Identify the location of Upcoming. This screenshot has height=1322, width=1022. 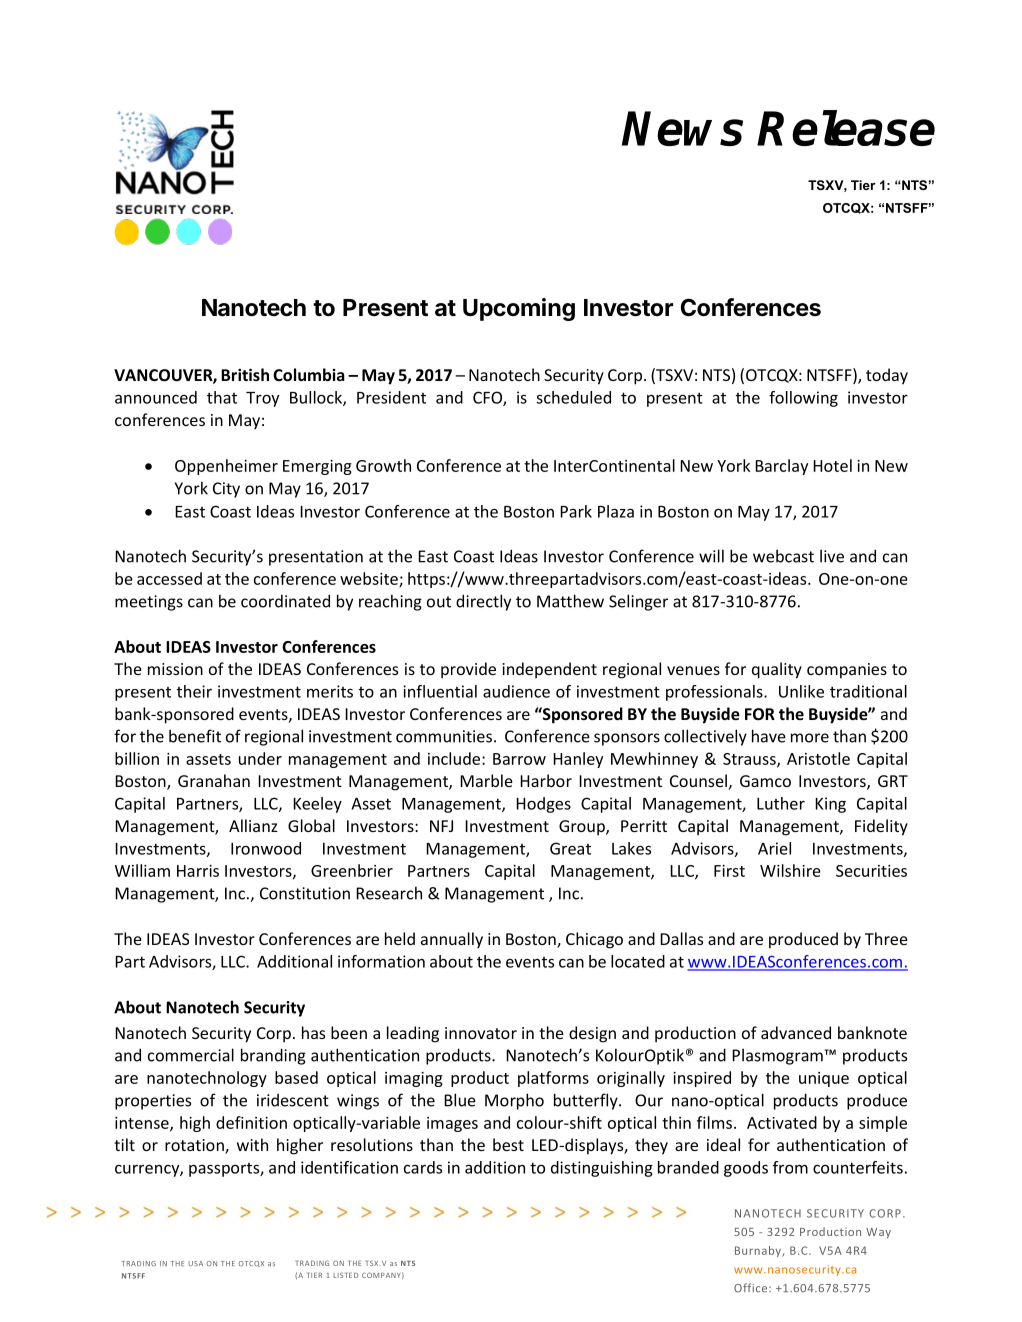
(519, 309).
